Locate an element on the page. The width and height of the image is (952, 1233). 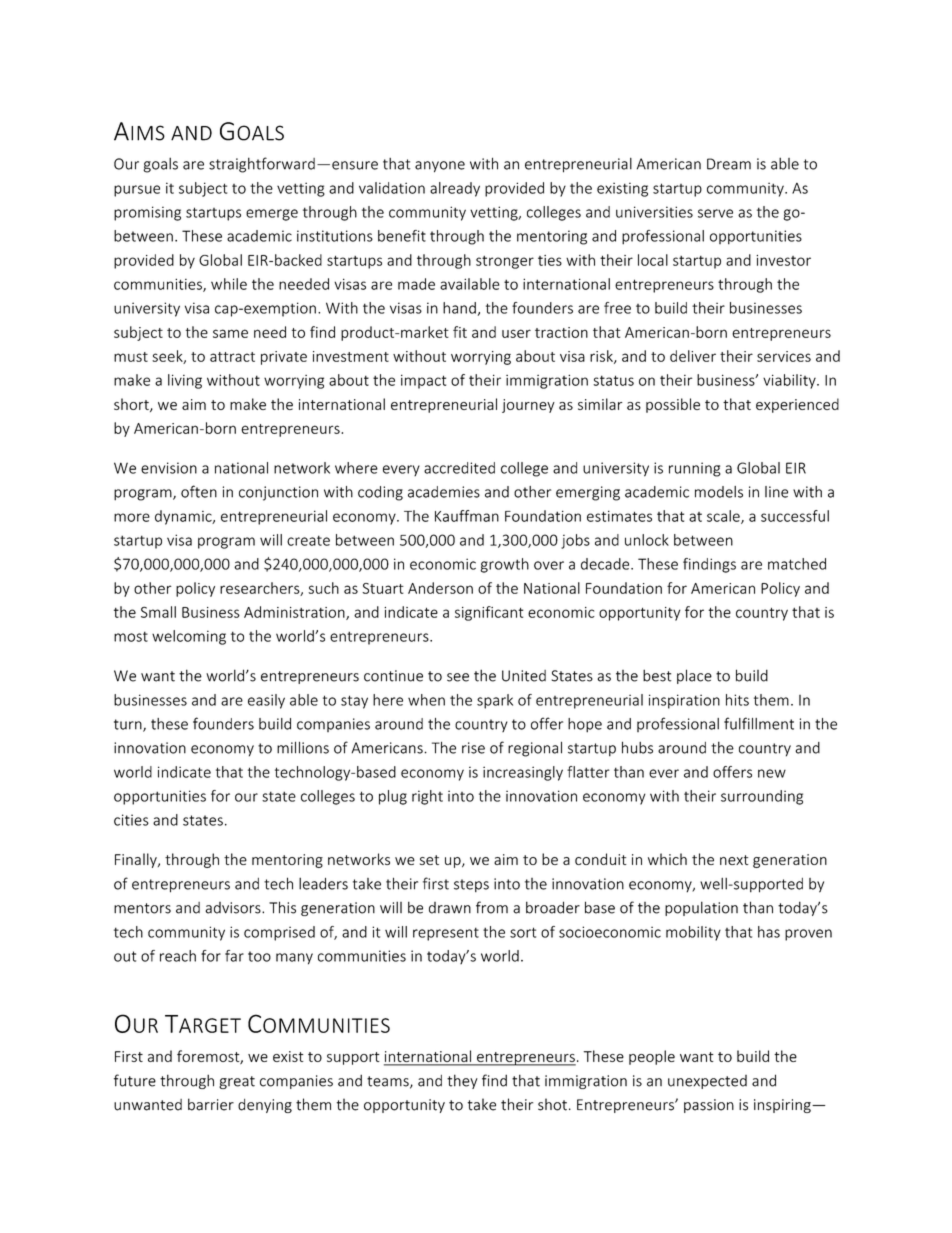
emerge is located at coordinates (272, 215).
